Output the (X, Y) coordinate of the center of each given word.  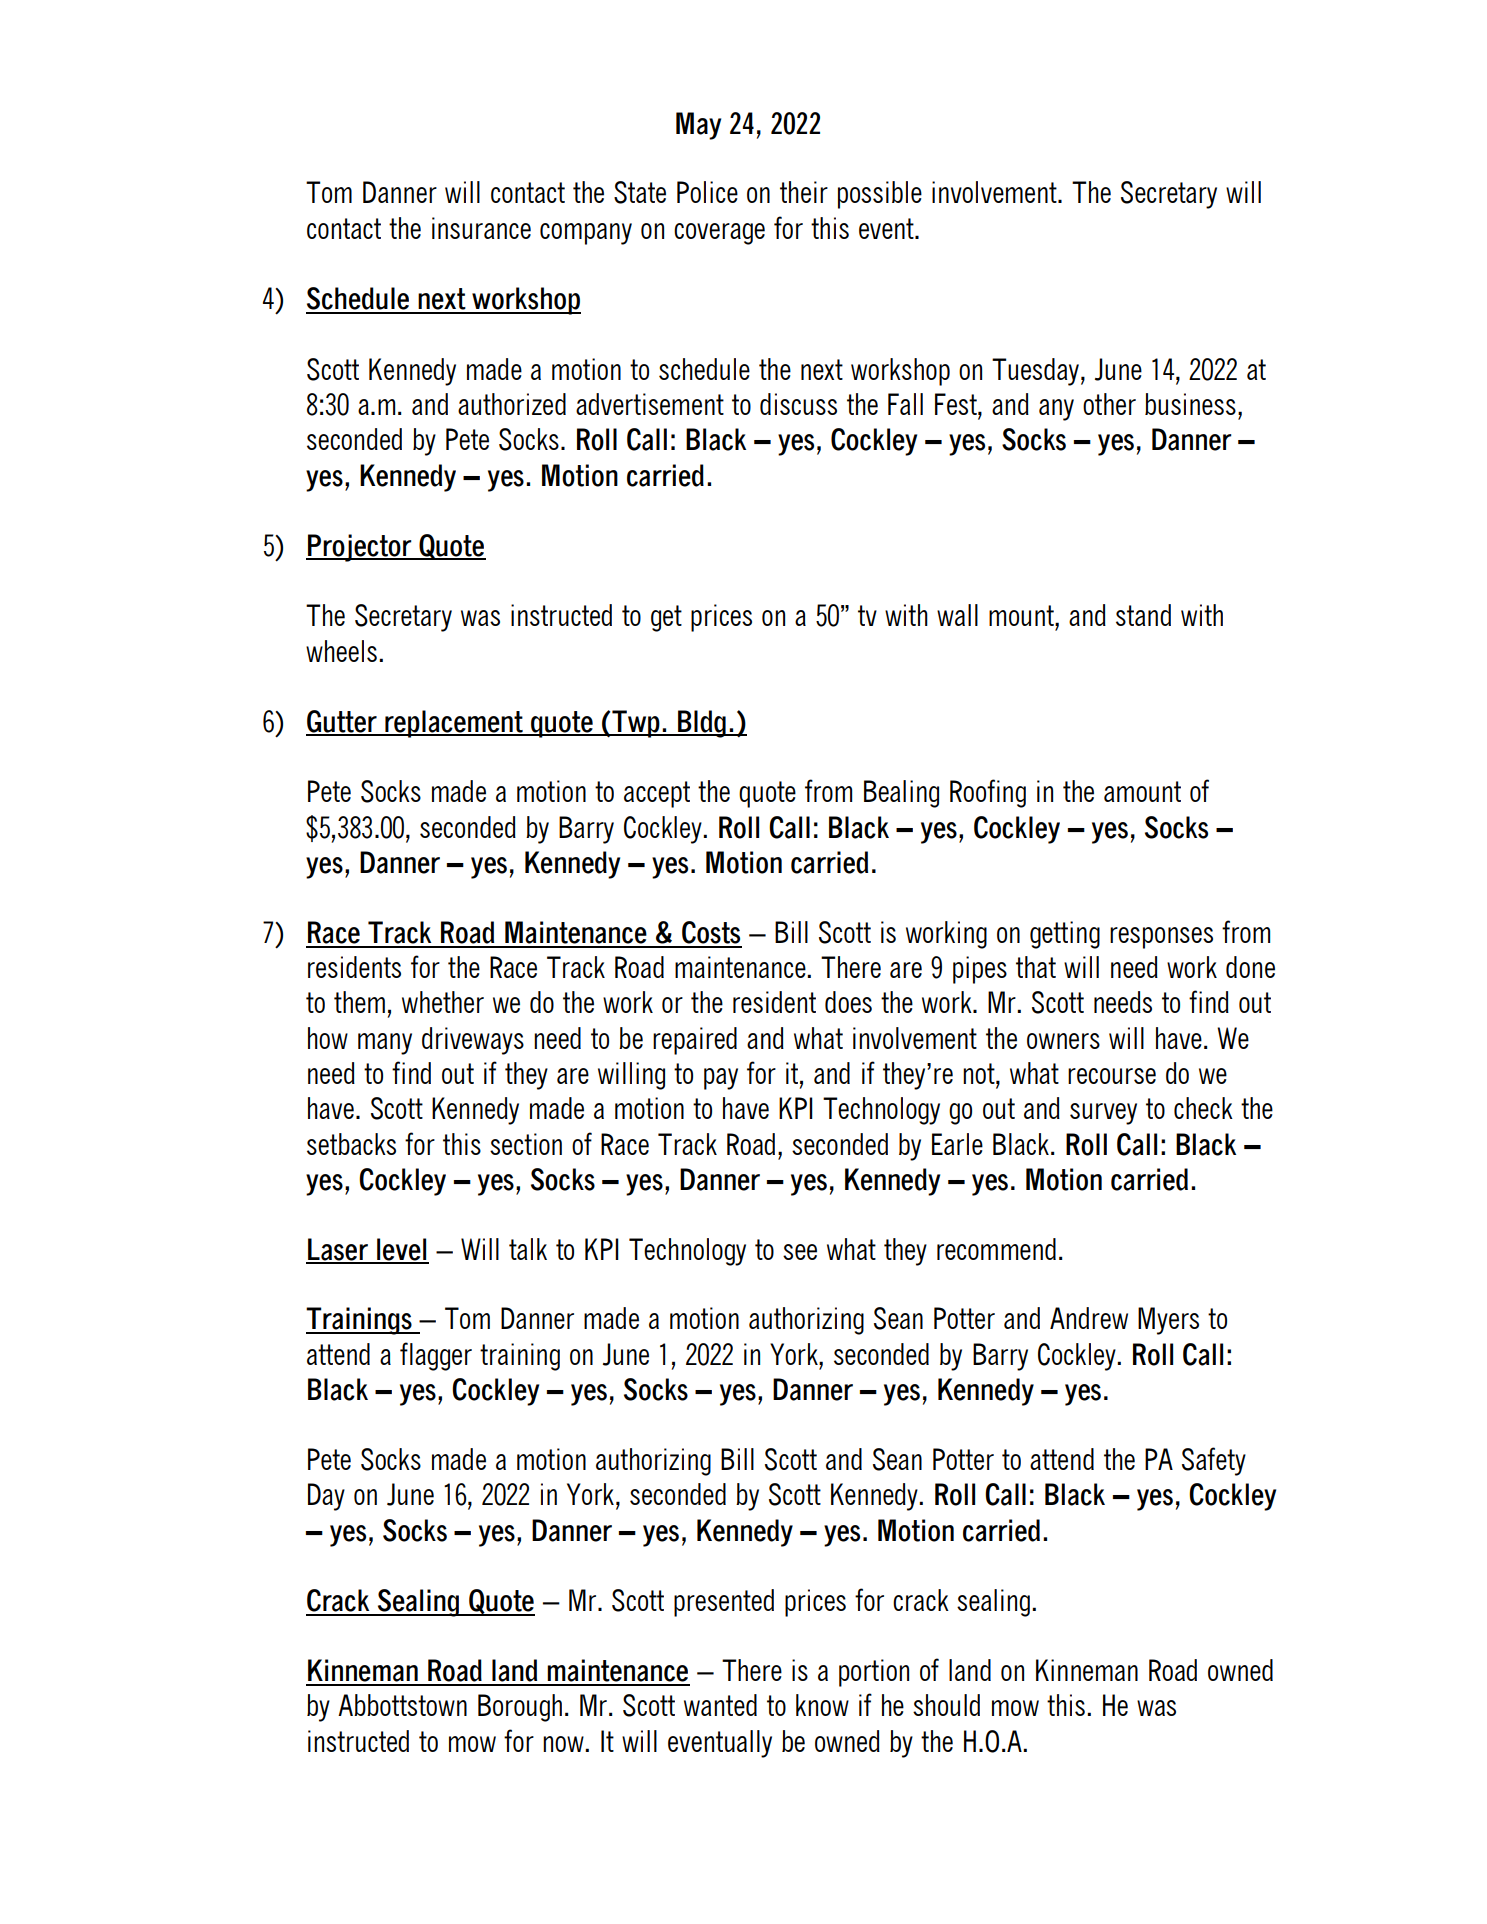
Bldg (702, 724)
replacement (454, 724)
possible (880, 195)
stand (1143, 615)
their (804, 192)
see (800, 1252)
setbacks (351, 1144)
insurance (481, 228)
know (822, 1705)
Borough (520, 1708)
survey (1103, 1114)
